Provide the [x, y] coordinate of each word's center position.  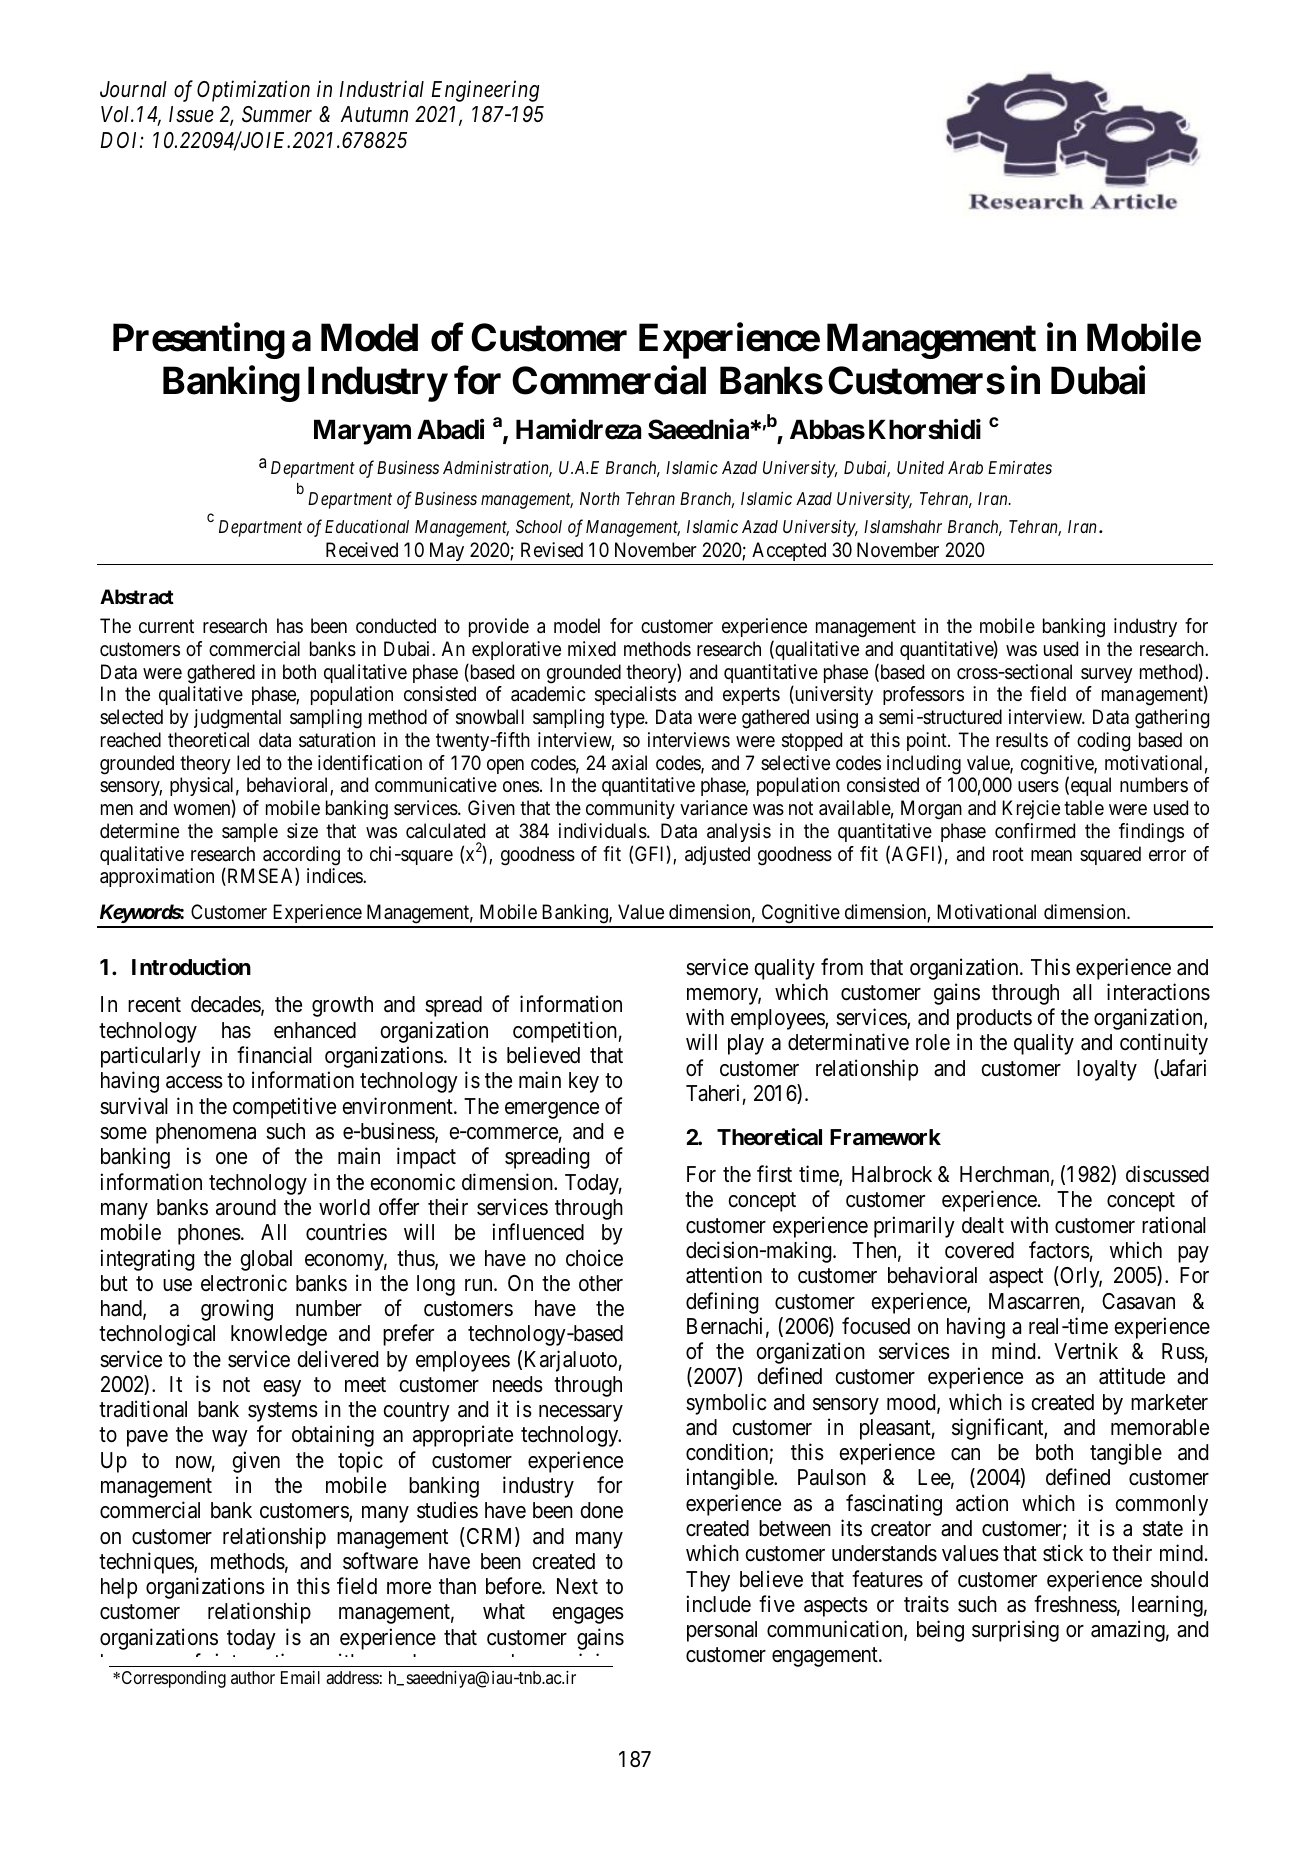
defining [722, 1303]
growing [237, 1310]
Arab [965, 467]
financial [274, 1055]
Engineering [485, 91]
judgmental [237, 719]
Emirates [1020, 467]
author [253, 1677]
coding [1103, 742]
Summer [277, 114]
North [599, 498]
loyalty [1107, 1070]
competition [565, 1032]
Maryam [362, 432]
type [628, 719]
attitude [1132, 1376]
